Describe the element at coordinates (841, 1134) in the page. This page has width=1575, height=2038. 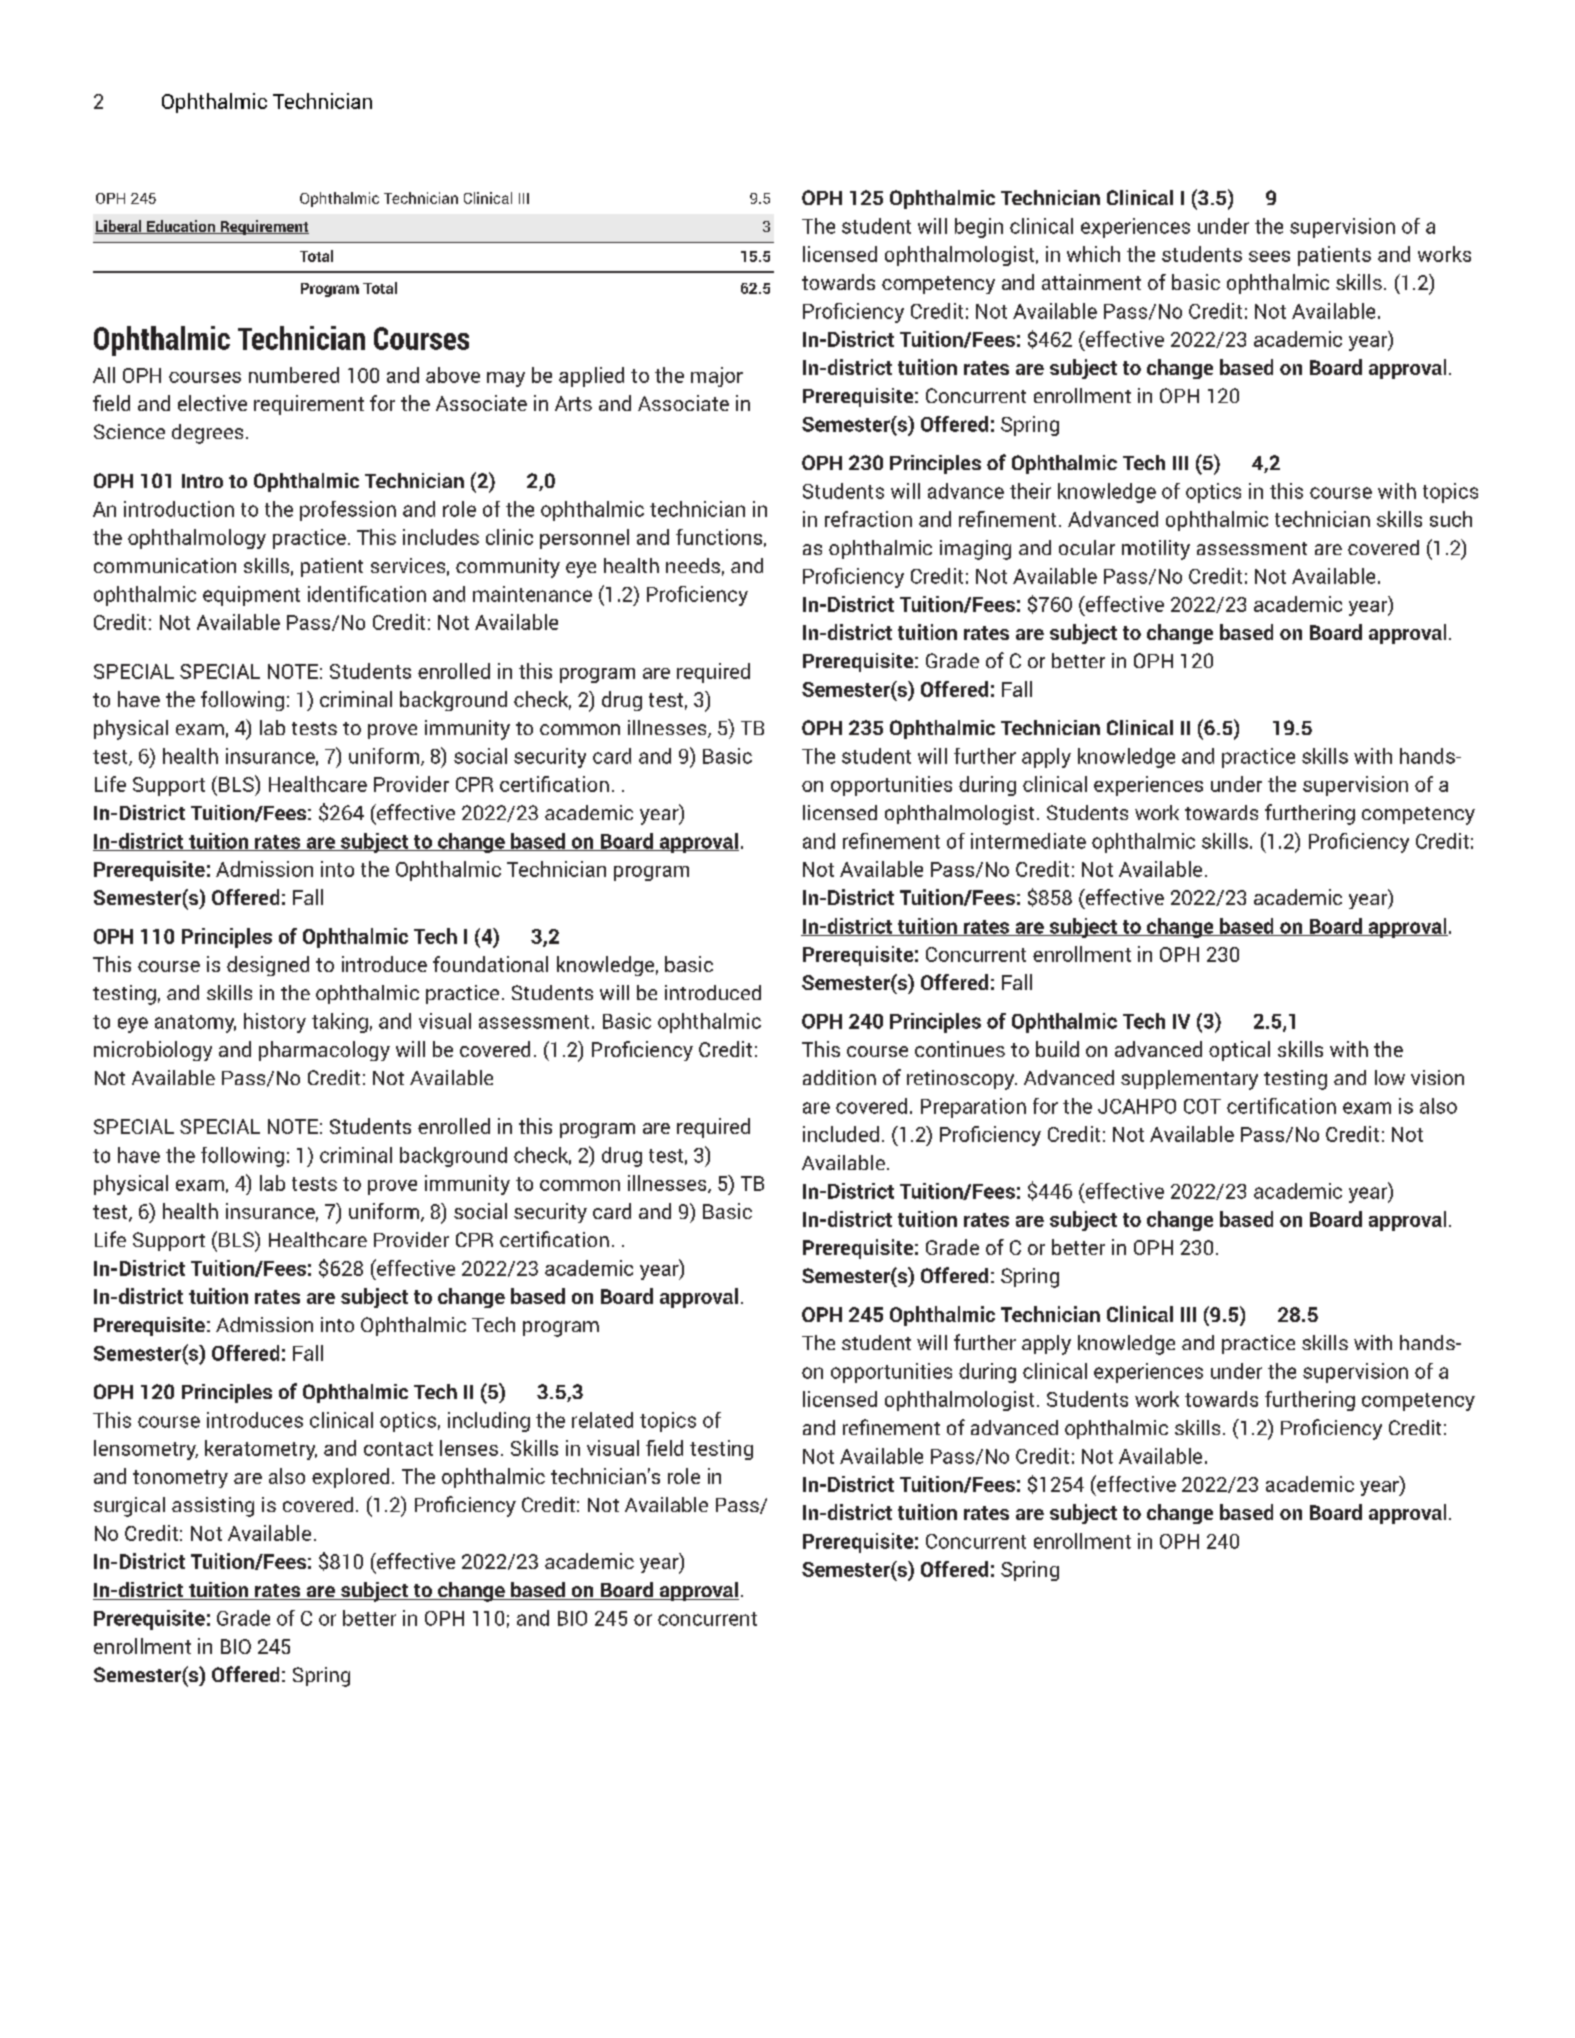
I see `included` at that location.
